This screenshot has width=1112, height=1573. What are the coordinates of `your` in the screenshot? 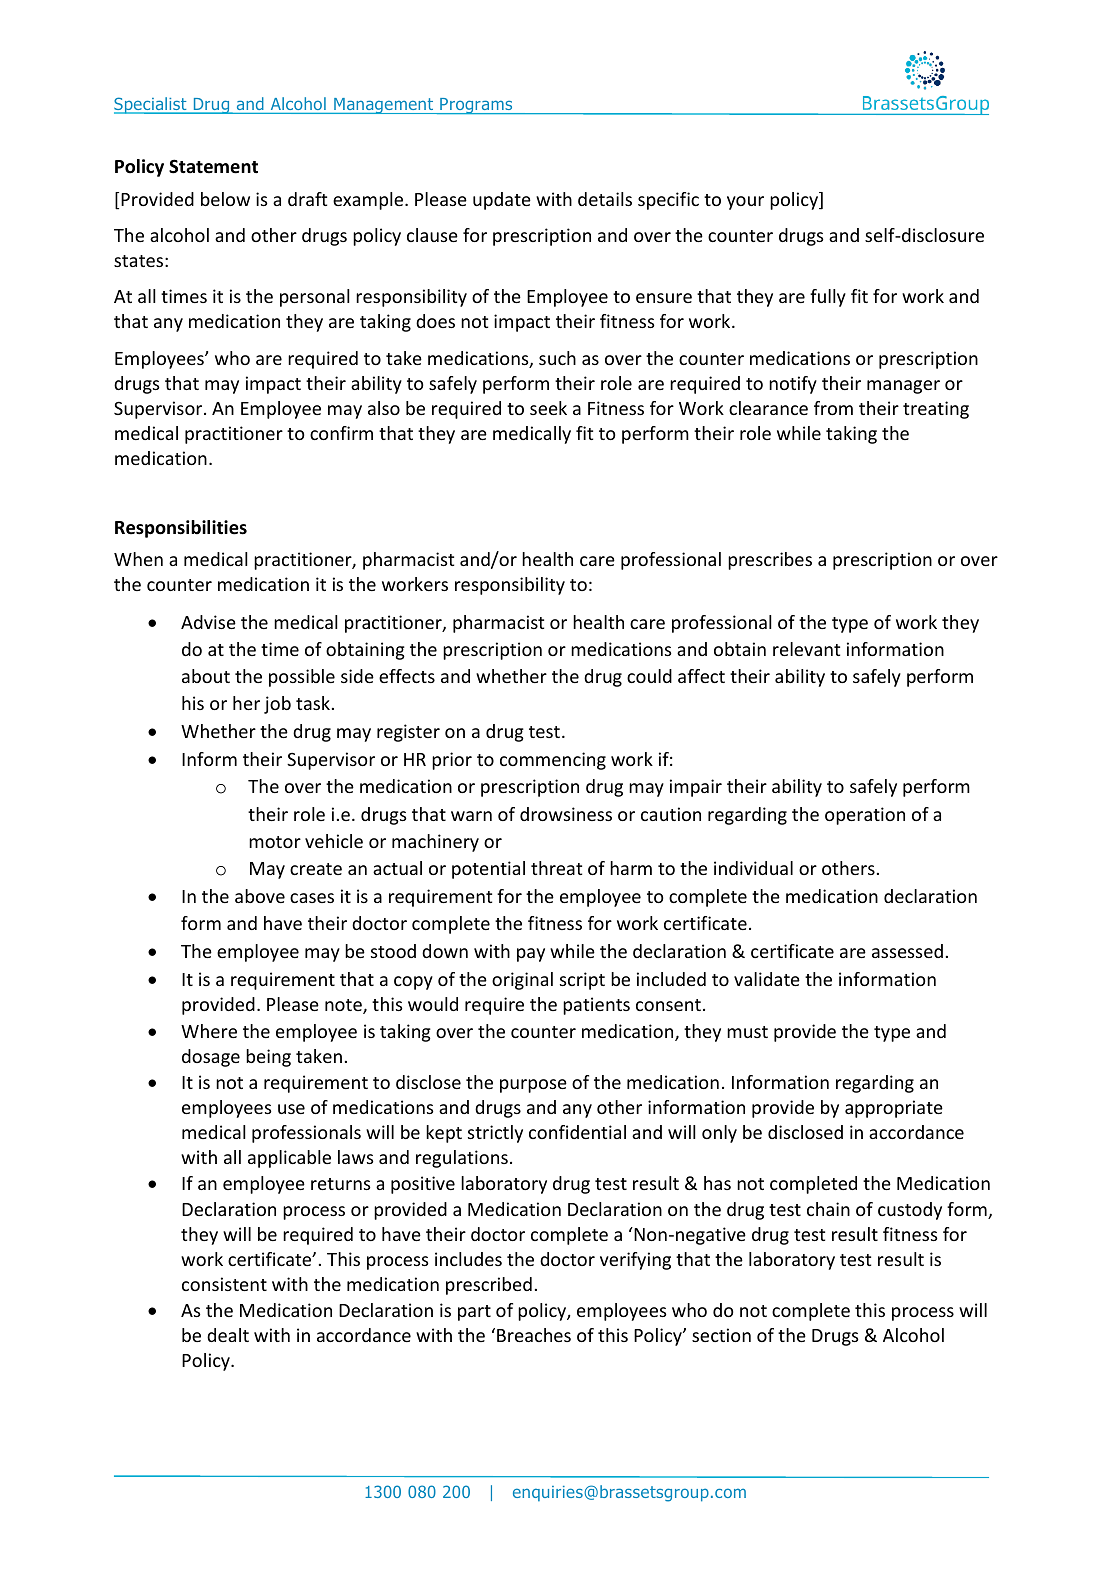 It's located at (745, 203).
